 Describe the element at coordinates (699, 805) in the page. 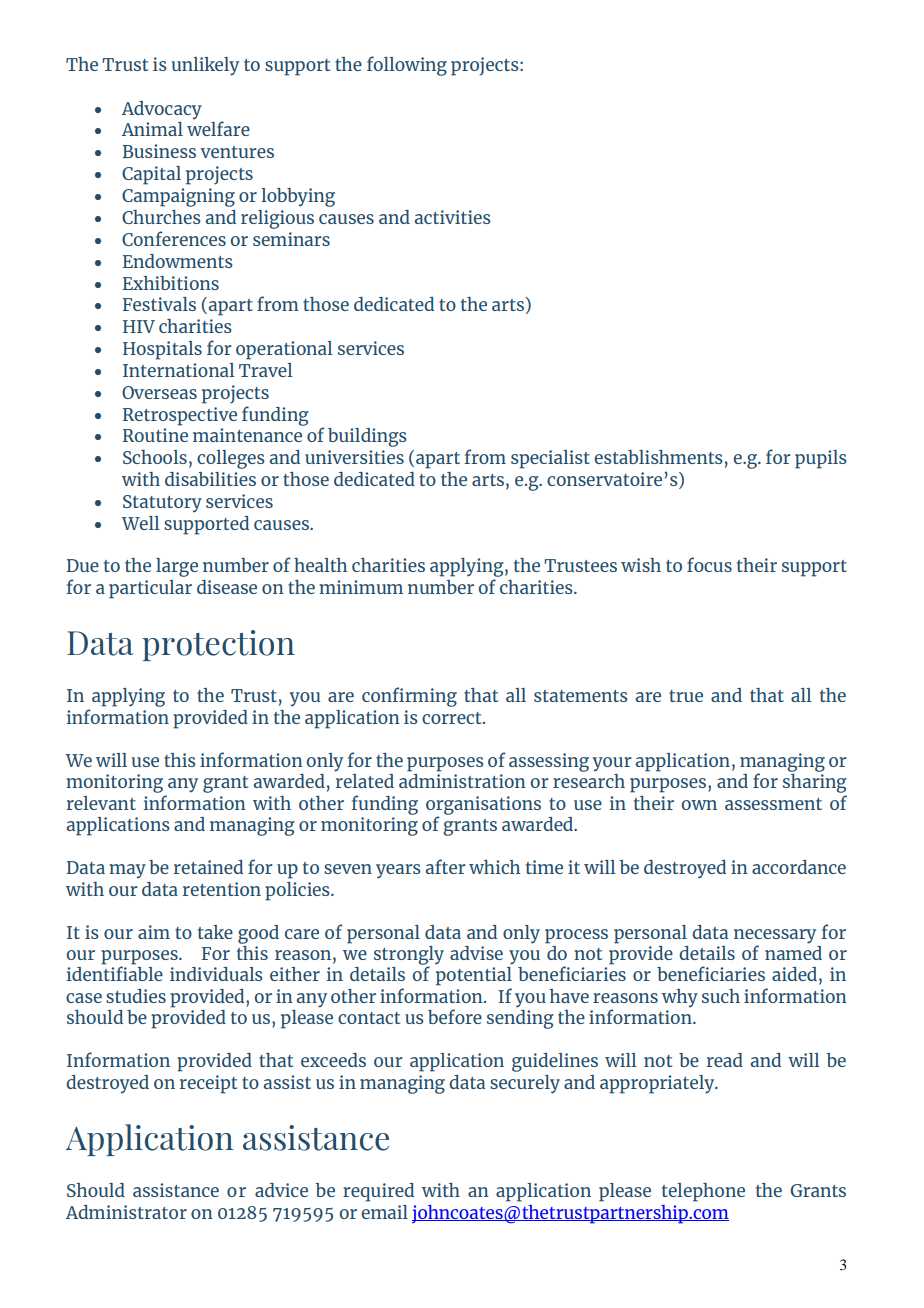

I see `own` at that location.
